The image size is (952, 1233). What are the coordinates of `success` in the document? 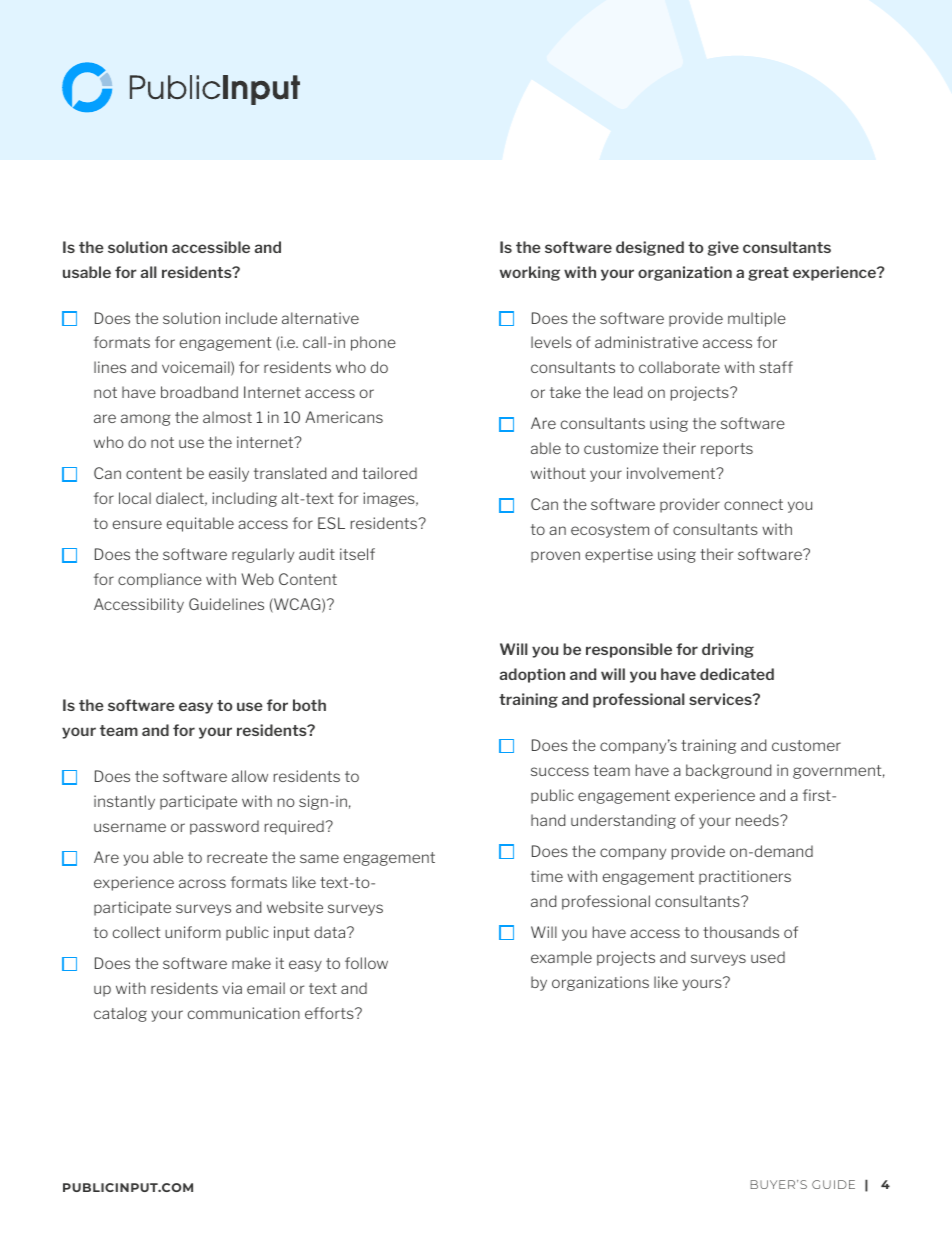 It's located at (560, 771).
